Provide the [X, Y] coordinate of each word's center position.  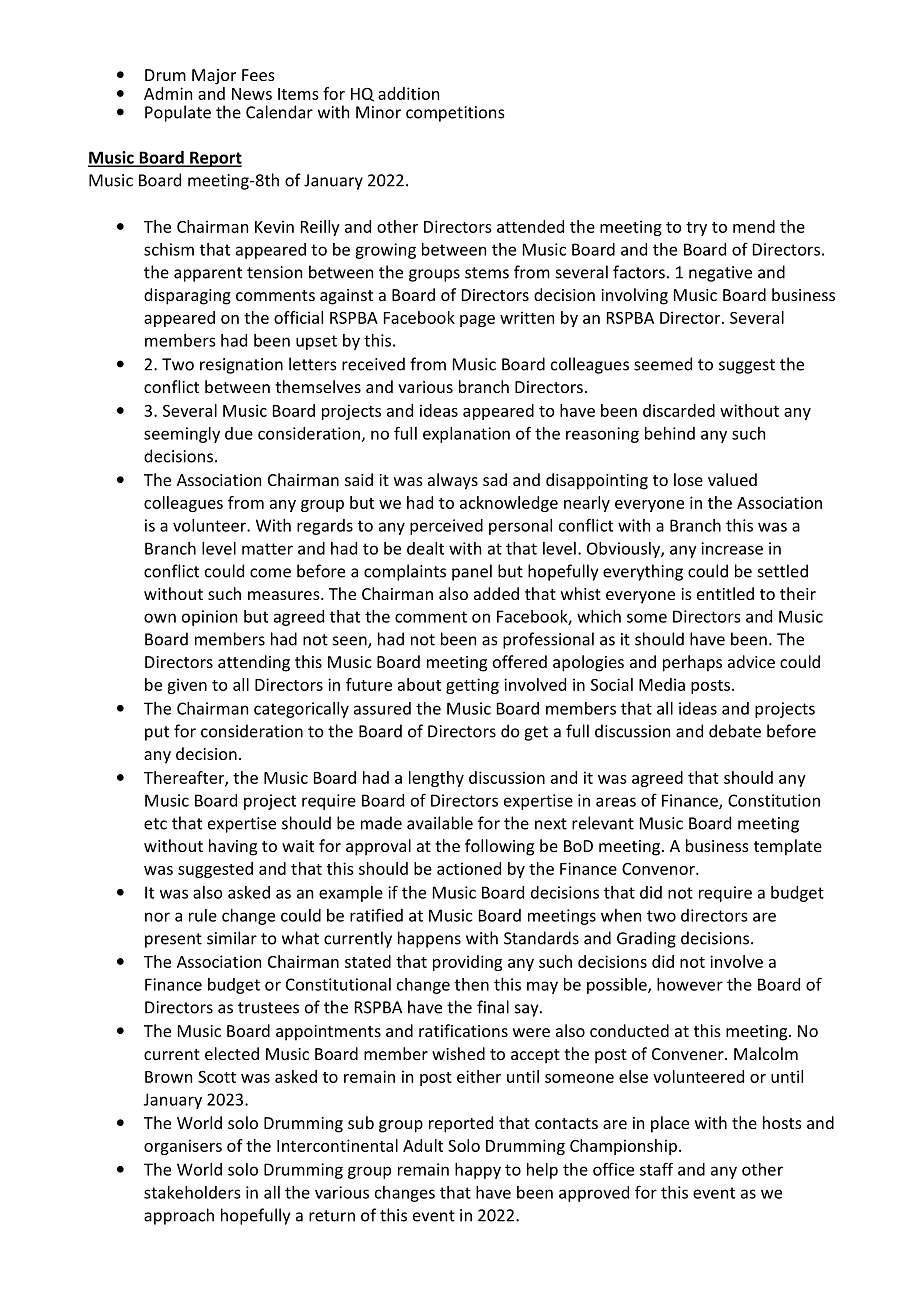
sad [495, 479]
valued [732, 479]
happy [478, 1171]
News [252, 94]
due [239, 433]
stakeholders [192, 1192]
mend [754, 226]
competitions [455, 114]
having [233, 847]
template [788, 847]
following [499, 847]
